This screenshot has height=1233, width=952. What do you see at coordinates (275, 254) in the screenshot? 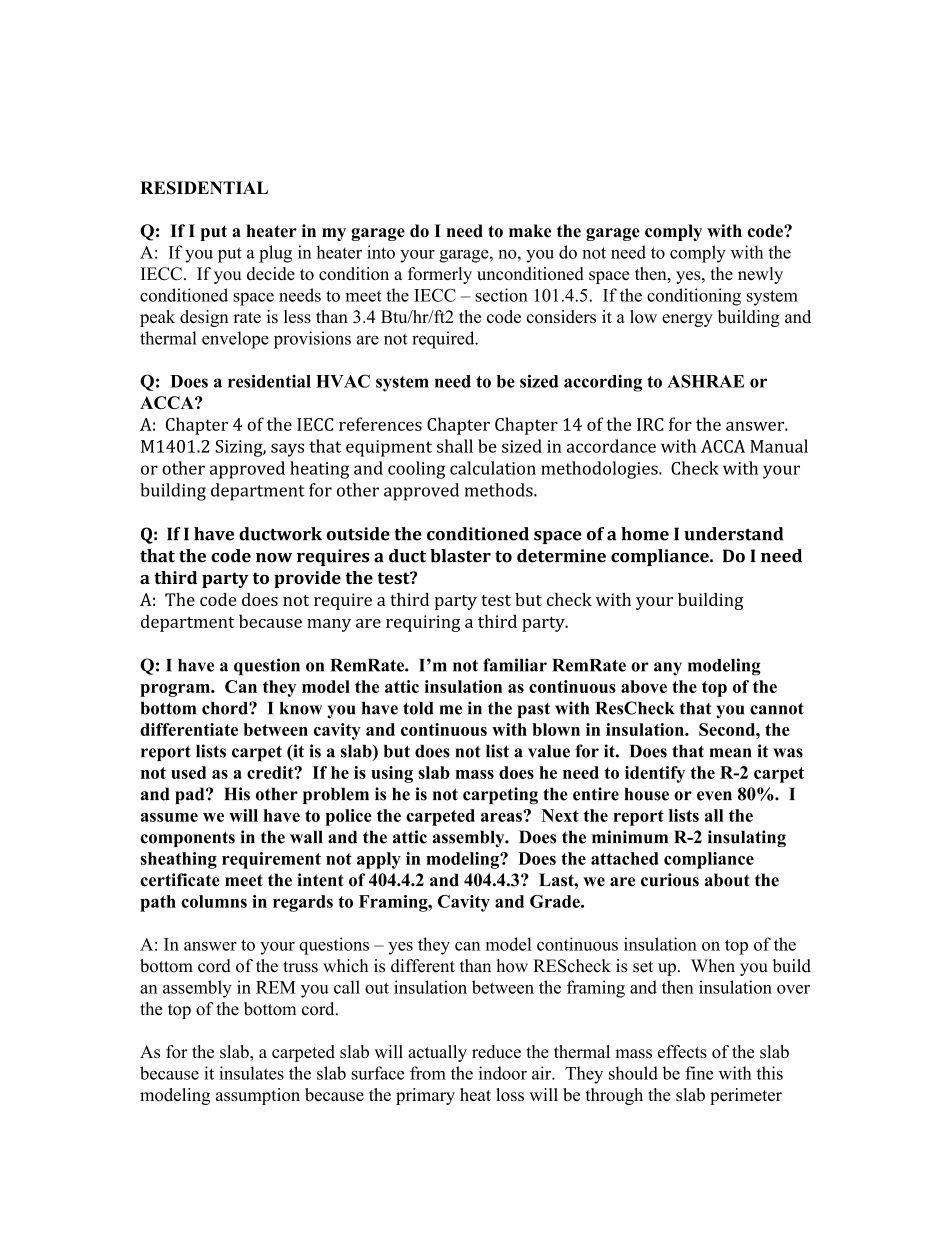
I see `plug` at bounding box center [275, 254].
